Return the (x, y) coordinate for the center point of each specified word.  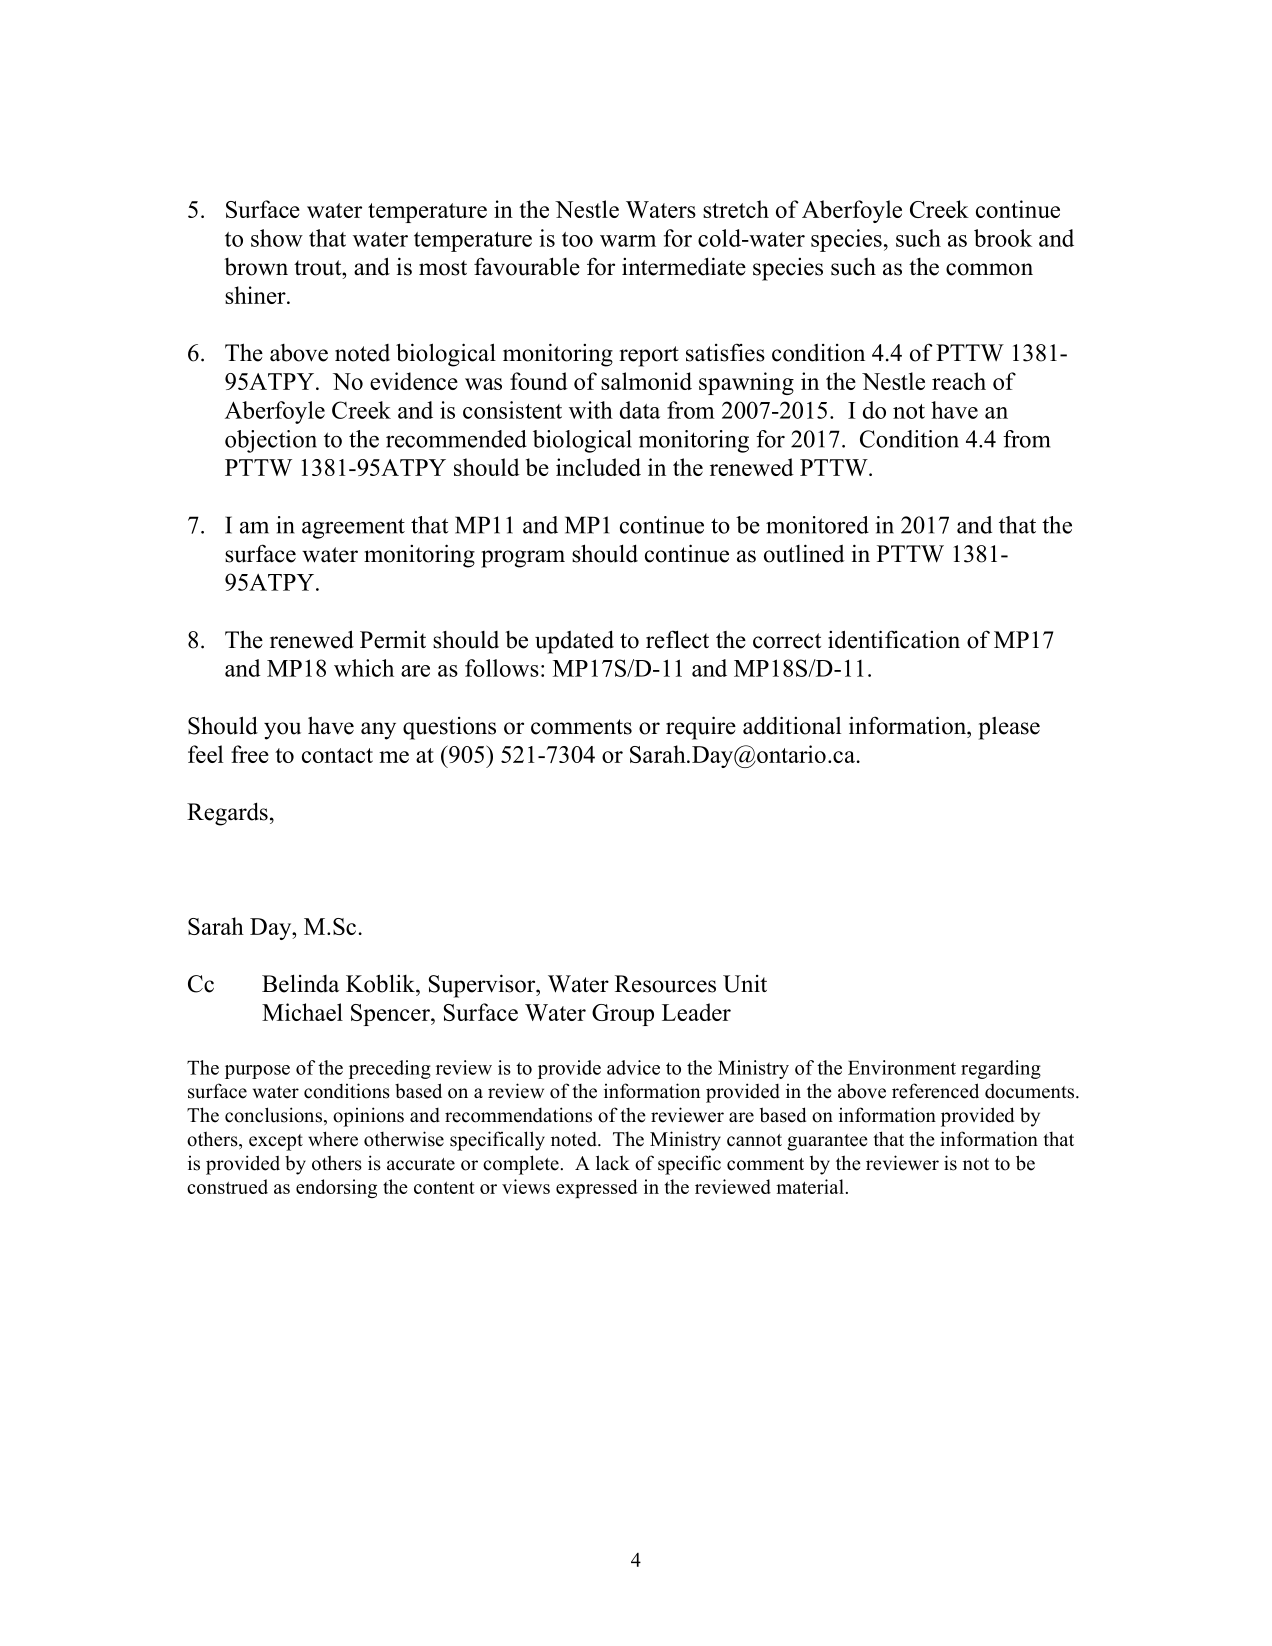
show (277, 238)
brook (1003, 238)
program (523, 559)
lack (613, 1163)
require (701, 728)
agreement (353, 528)
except (276, 1142)
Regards (227, 814)
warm (628, 241)
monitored (817, 525)
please (1009, 728)
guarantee (827, 1142)
